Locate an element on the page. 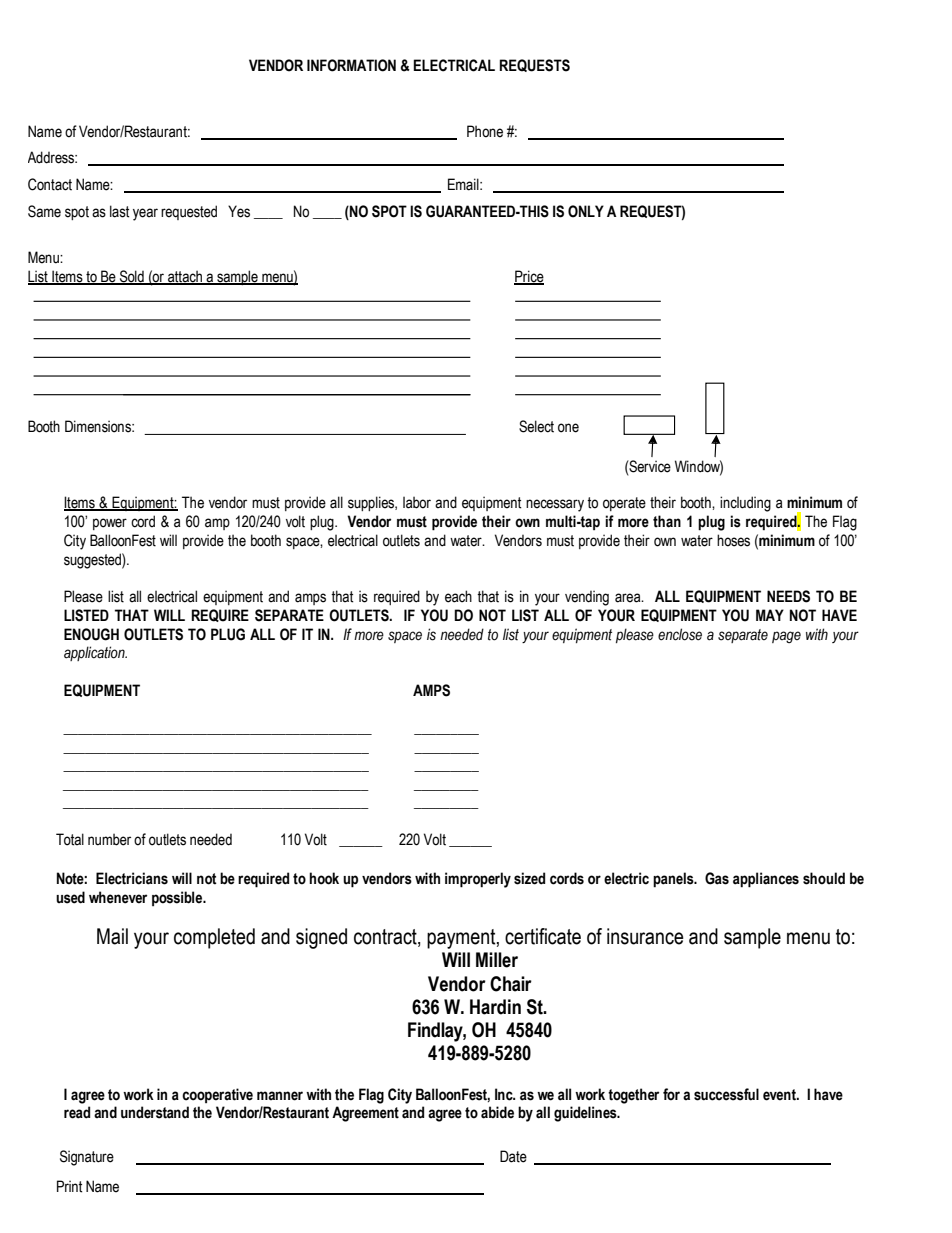 This image has height=1233, width=952. whenever is located at coordinates (118, 897).
